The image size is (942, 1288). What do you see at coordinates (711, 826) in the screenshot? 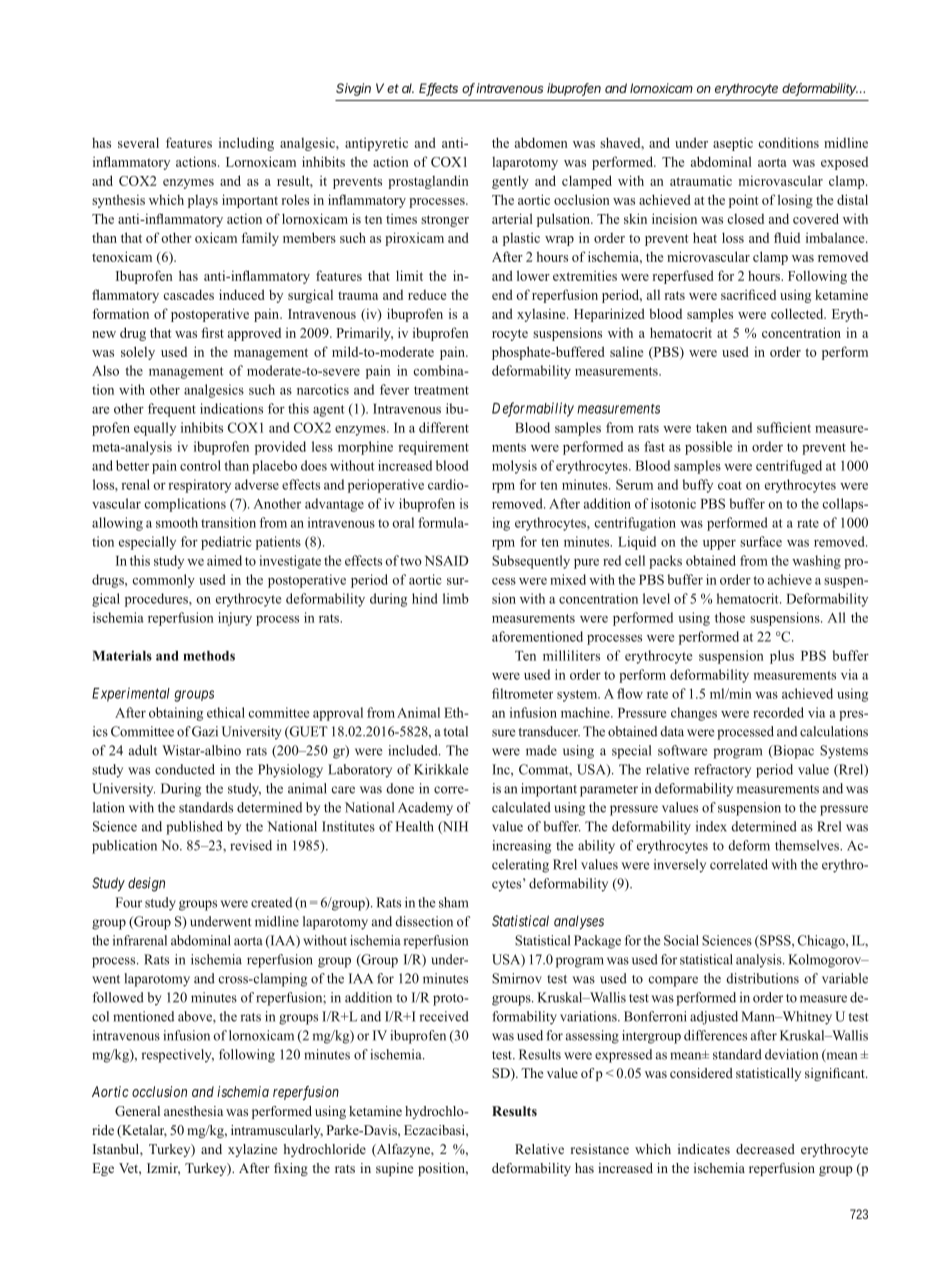
I see `index` at bounding box center [711, 826].
